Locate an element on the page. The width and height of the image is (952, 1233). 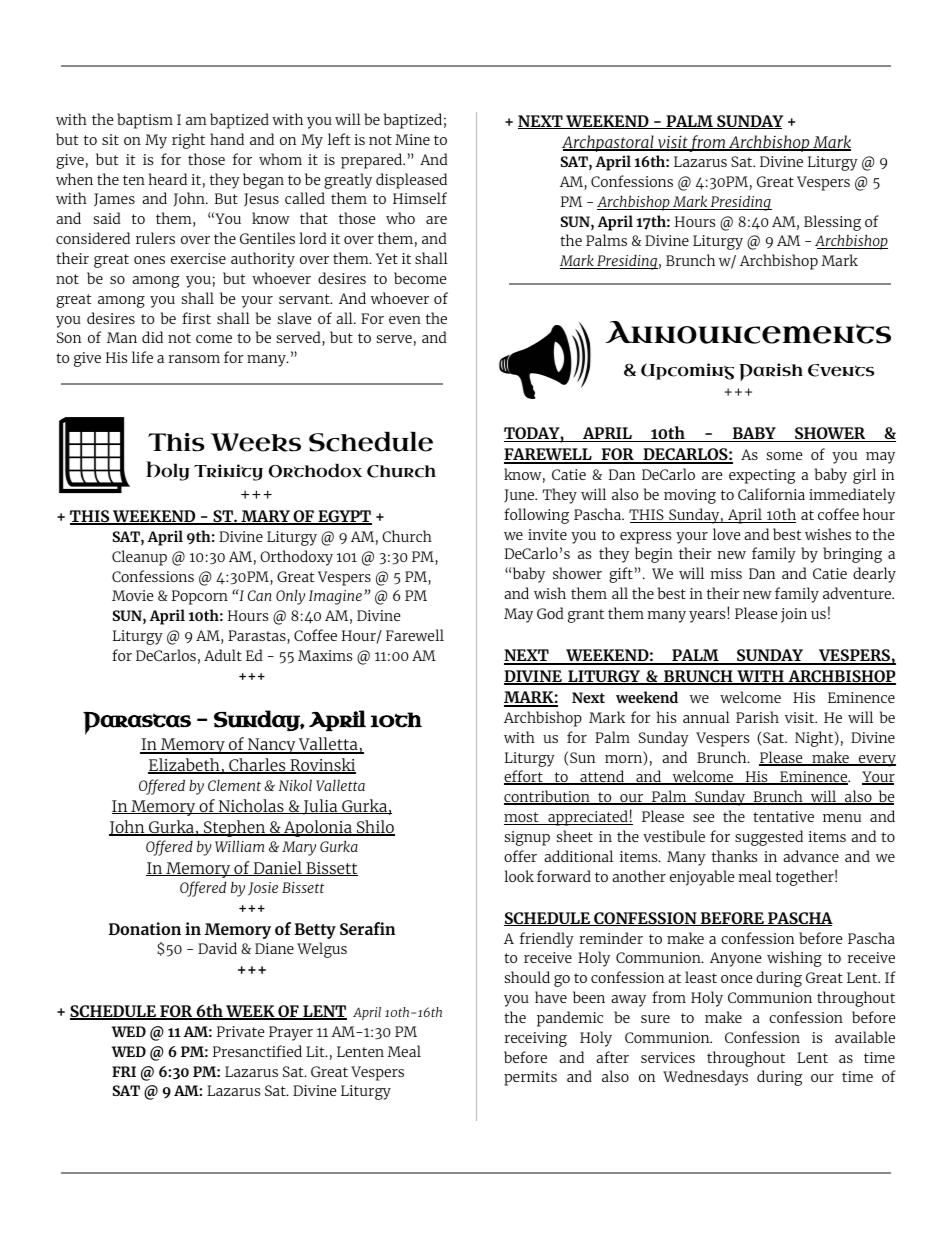
Blessing is located at coordinates (832, 223).
